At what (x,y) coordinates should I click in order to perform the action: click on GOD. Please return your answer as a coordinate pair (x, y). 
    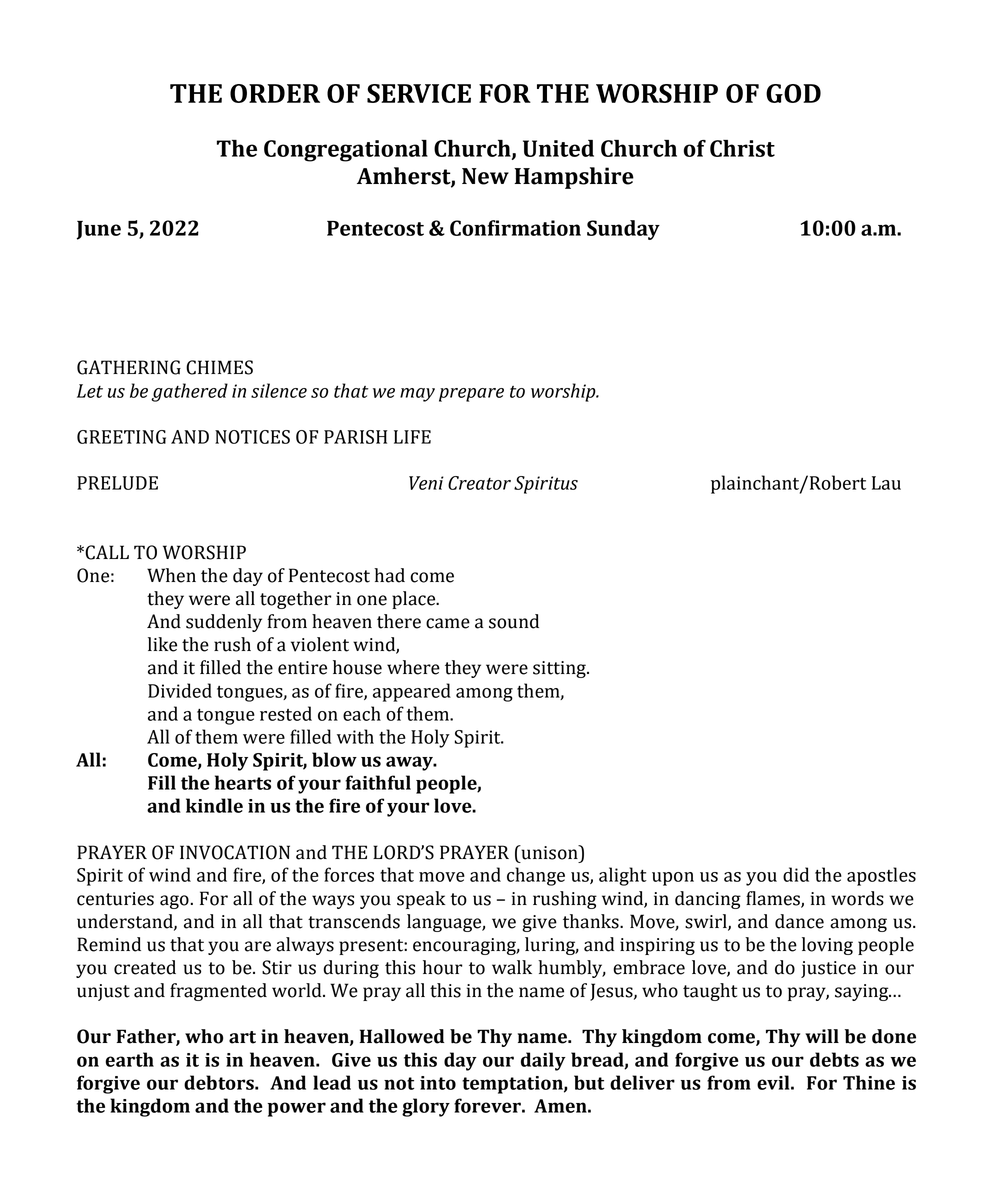
    Looking at the image, I should click on (793, 93).
